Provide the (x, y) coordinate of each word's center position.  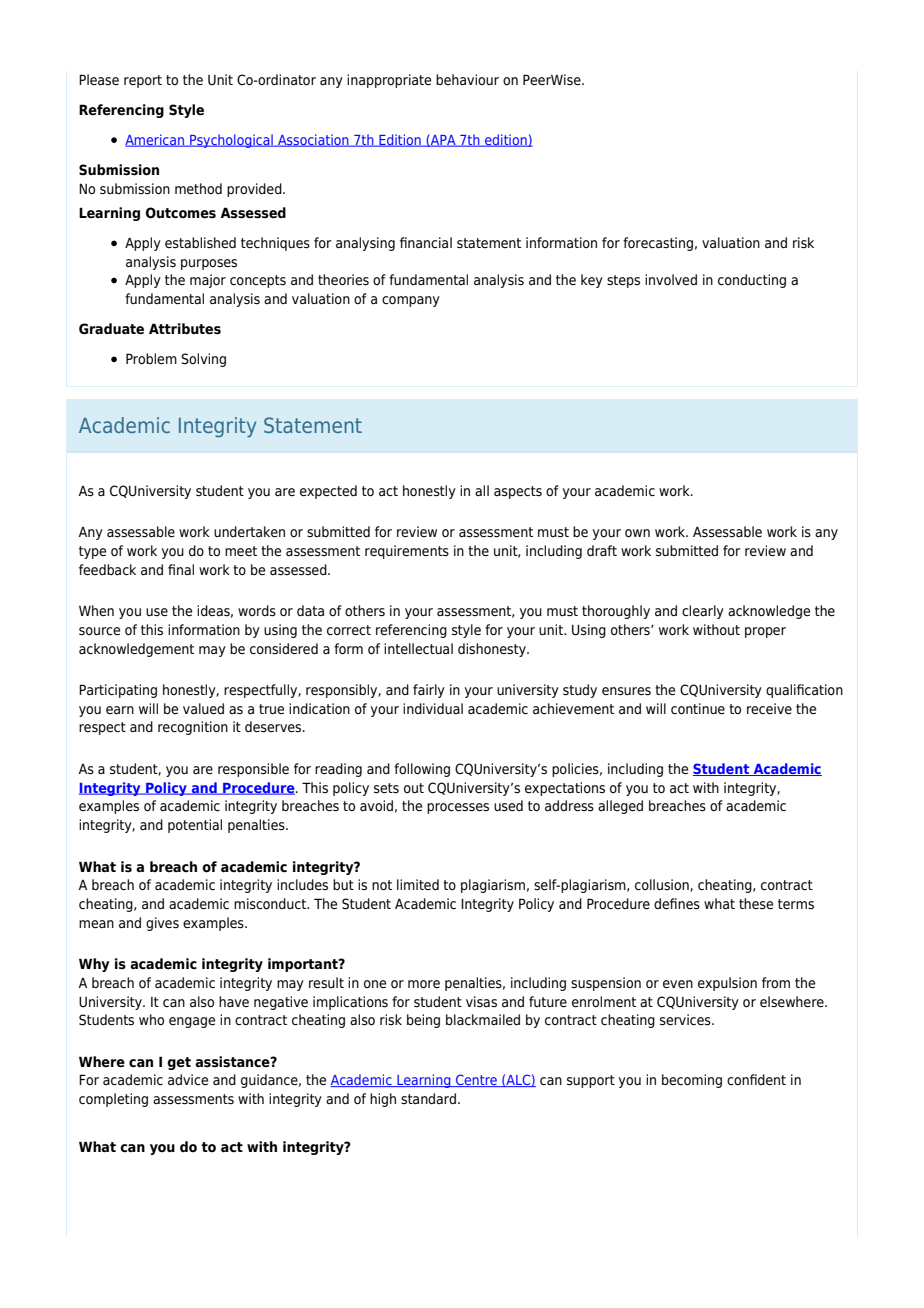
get (179, 1063)
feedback (107, 570)
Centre (476, 1080)
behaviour (467, 79)
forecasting (658, 244)
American (156, 140)
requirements (407, 552)
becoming (692, 1081)
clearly (703, 612)
